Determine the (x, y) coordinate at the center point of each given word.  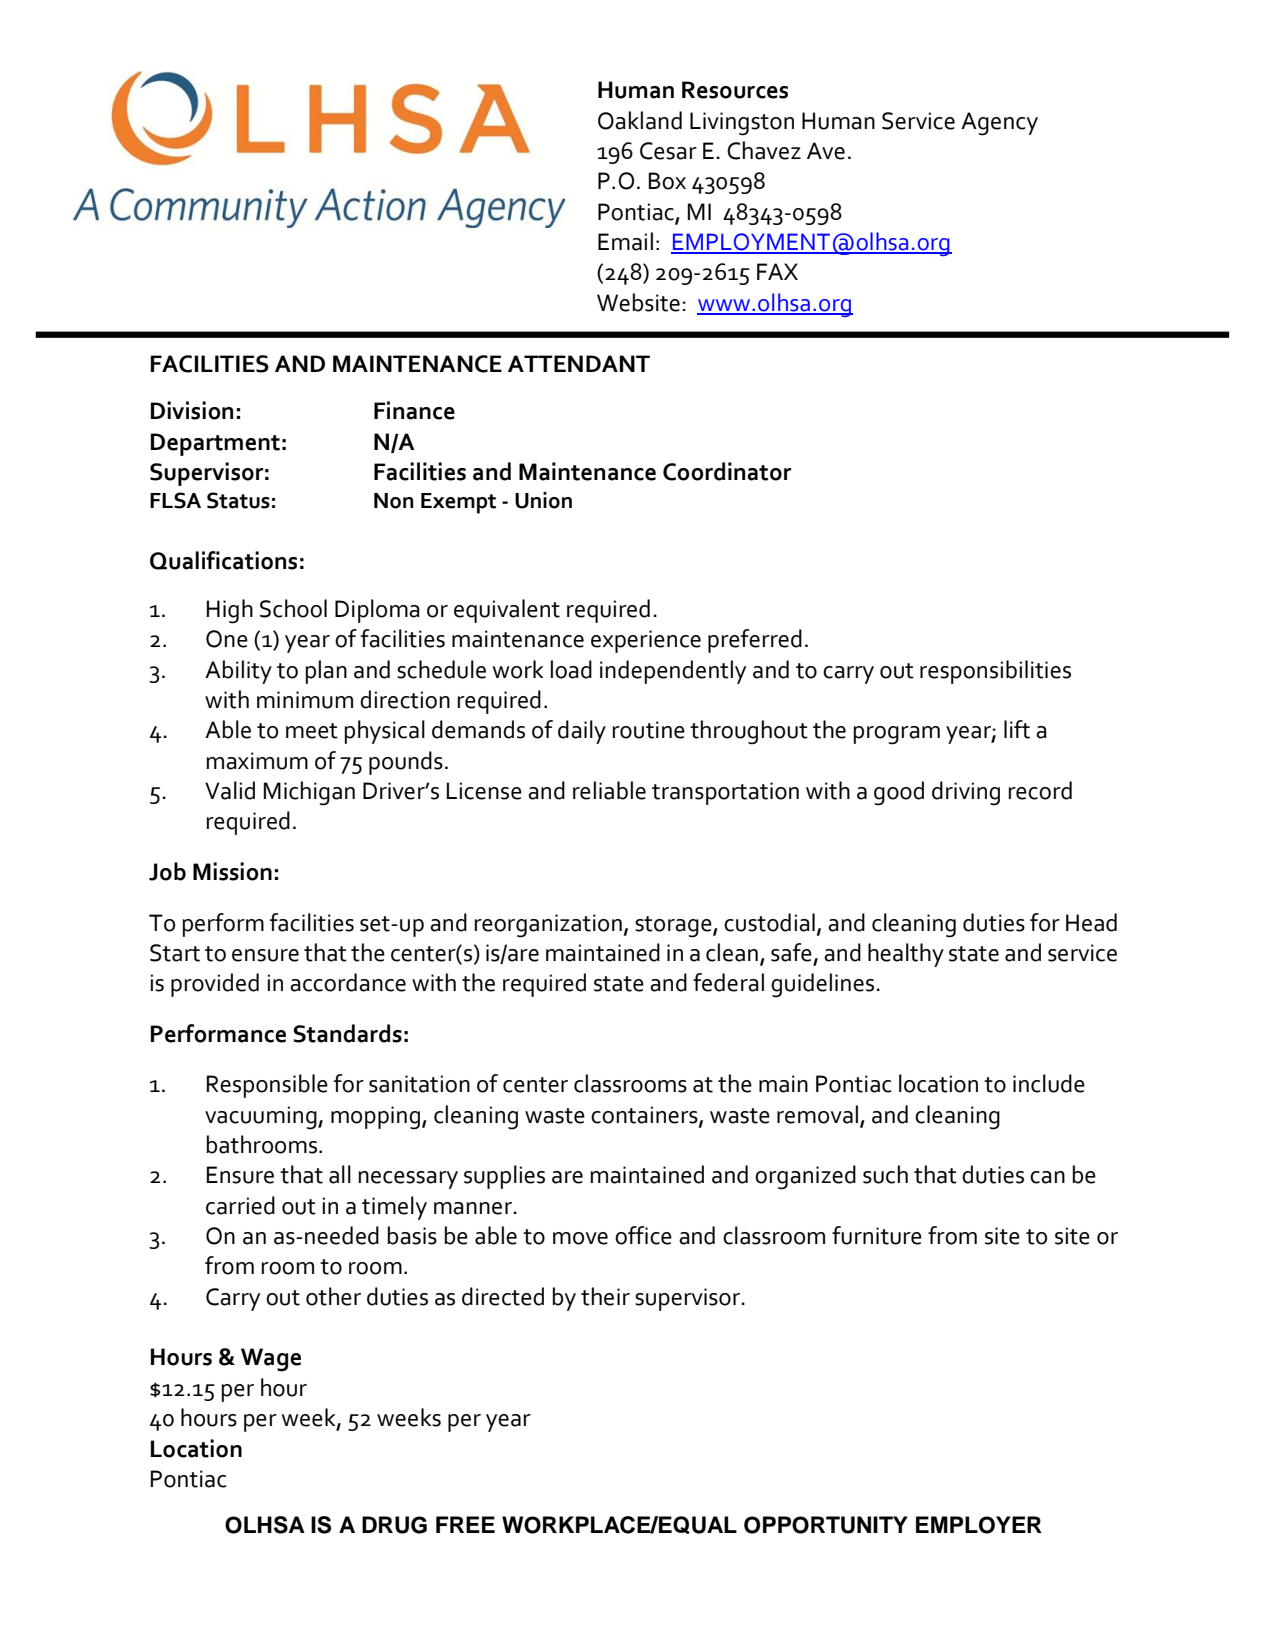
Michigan (309, 793)
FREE (465, 1524)
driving (966, 793)
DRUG (394, 1525)
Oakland (640, 120)
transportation (725, 793)
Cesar (668, 151)
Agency (999, 124)
